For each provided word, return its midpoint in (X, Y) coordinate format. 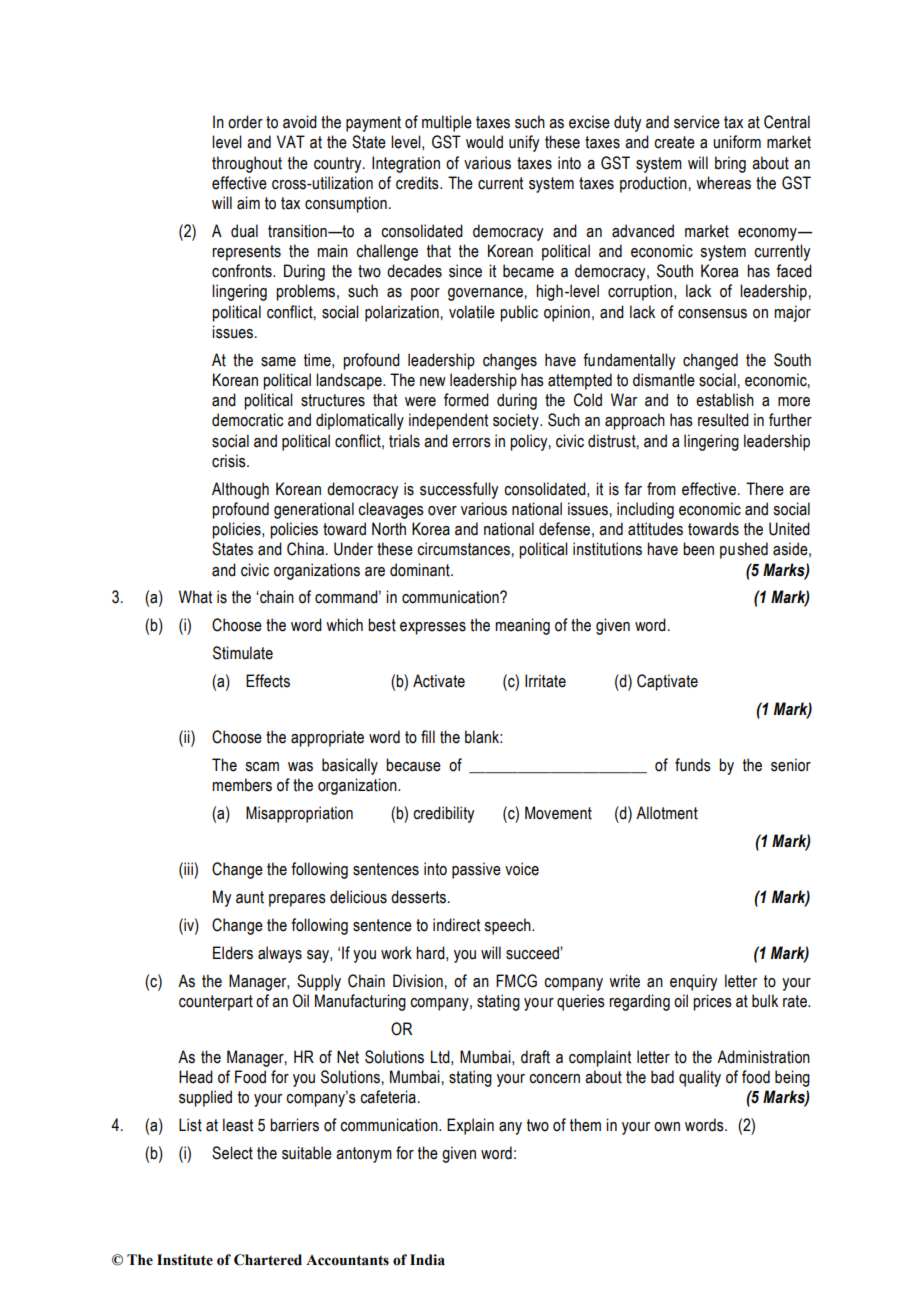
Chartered (268, 1260)
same (278, 362)
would (484, 142)
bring (730, 164)
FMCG (516, 981)
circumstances (463, 549)
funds (693, 765)
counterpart (216, 1003)
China (305, 549)
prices (712, 1002)
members (242, 785)
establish (725, 400)
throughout (247, 164)
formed (466, 400)
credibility (443, 814)
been (698, 549)
